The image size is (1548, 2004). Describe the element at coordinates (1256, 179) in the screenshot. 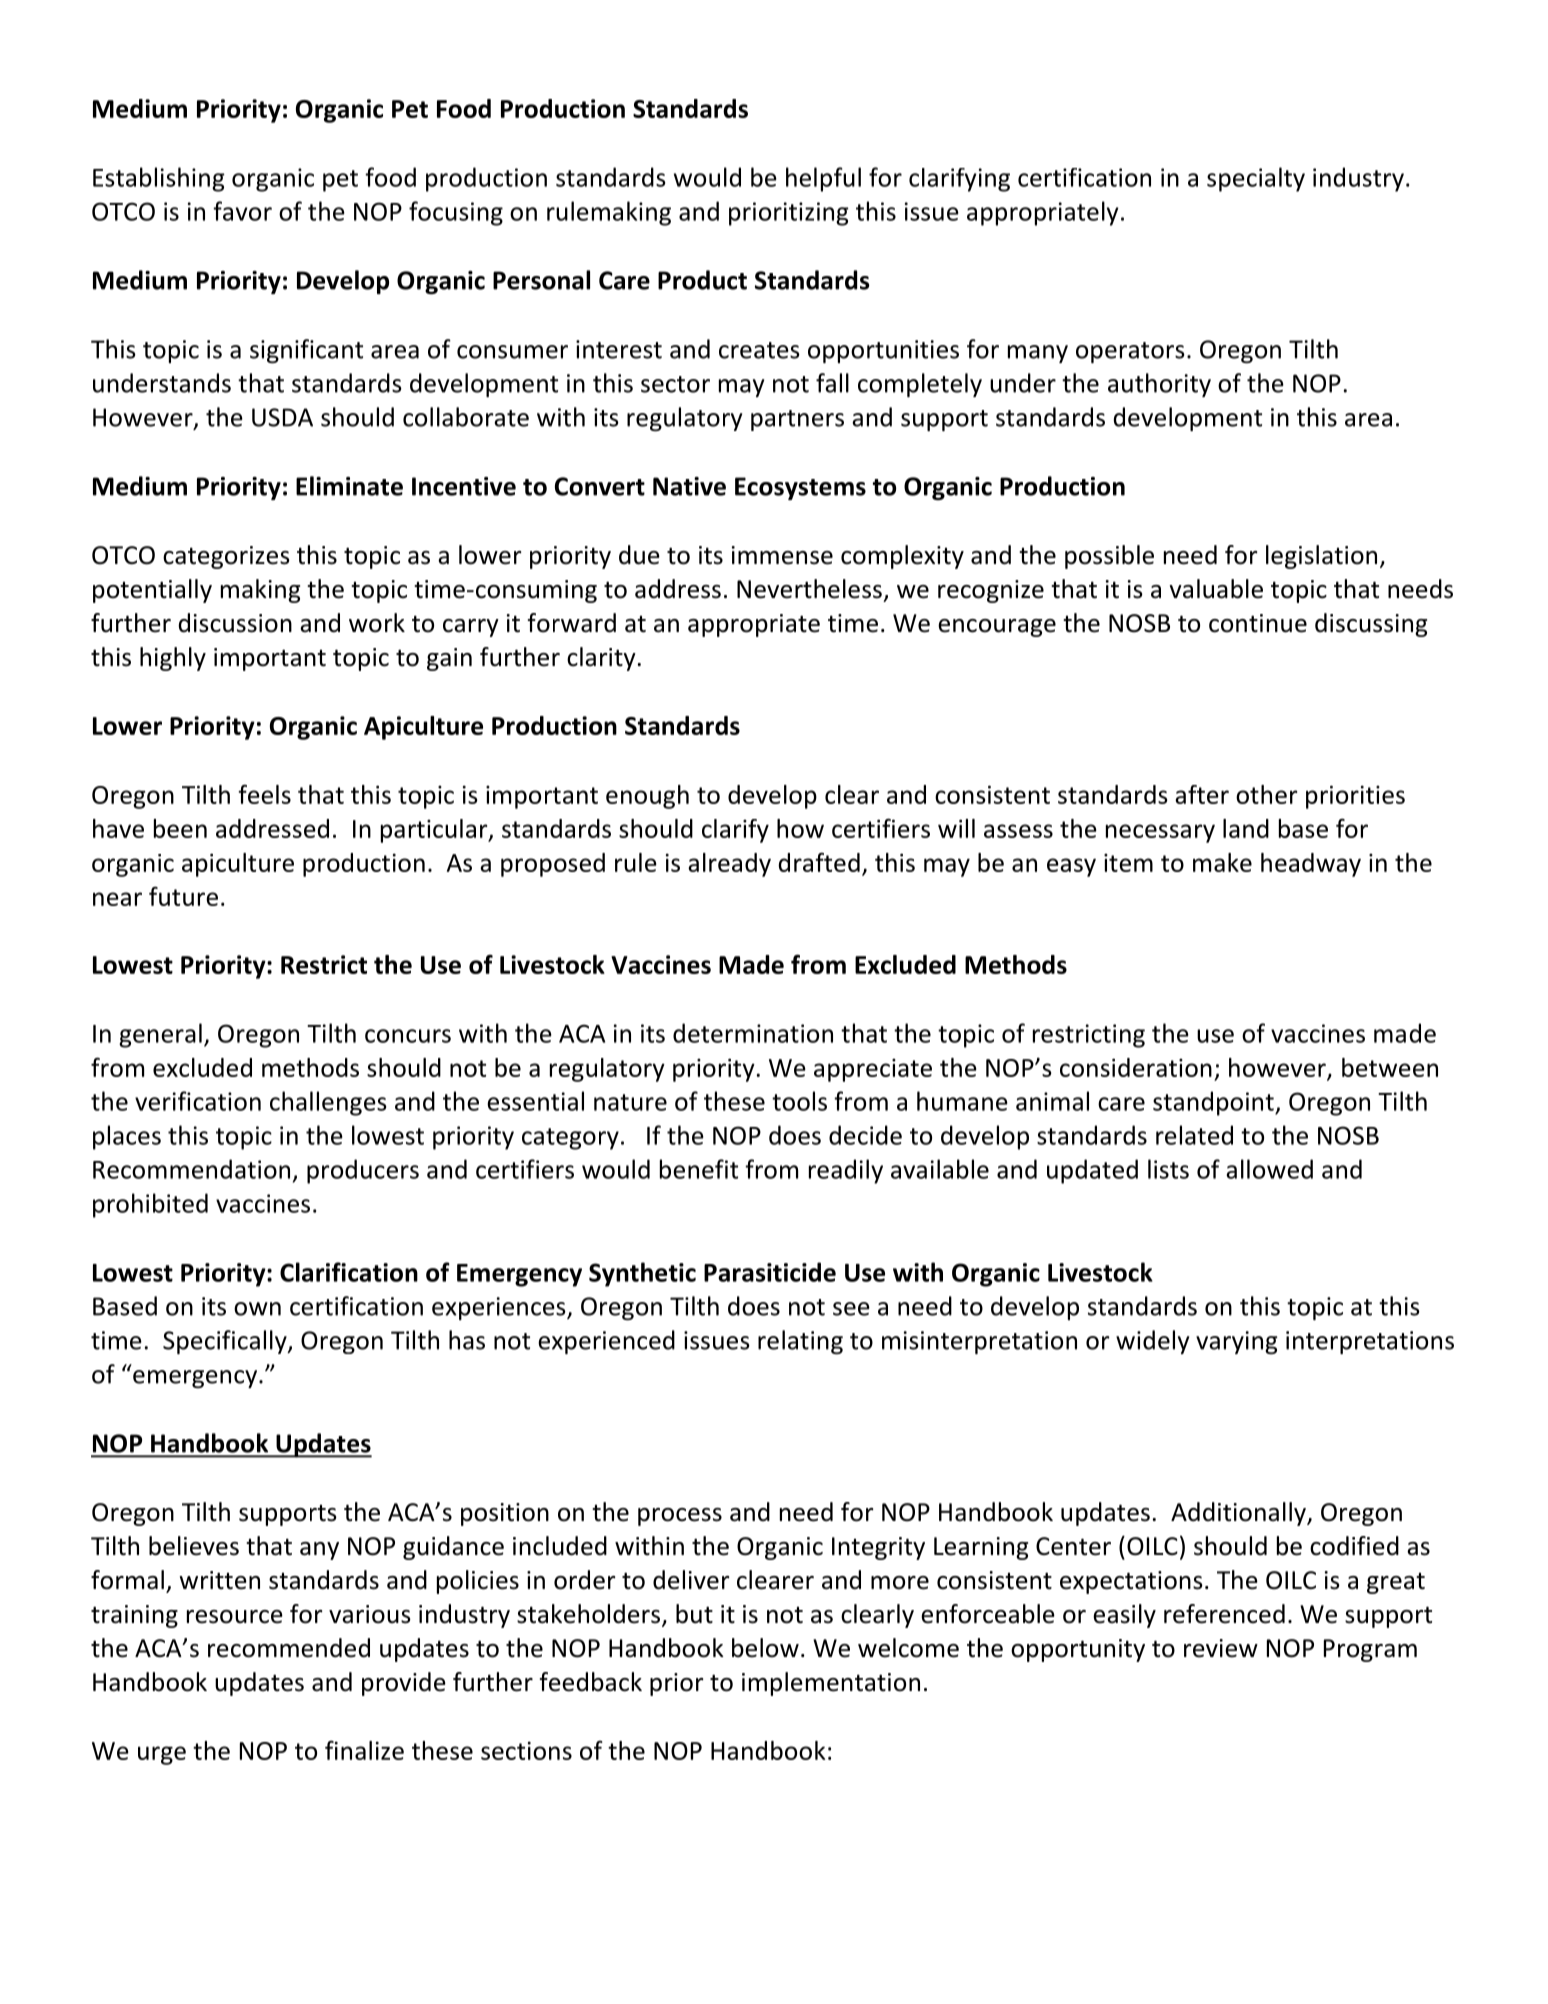

I see `specialty` at that location.
